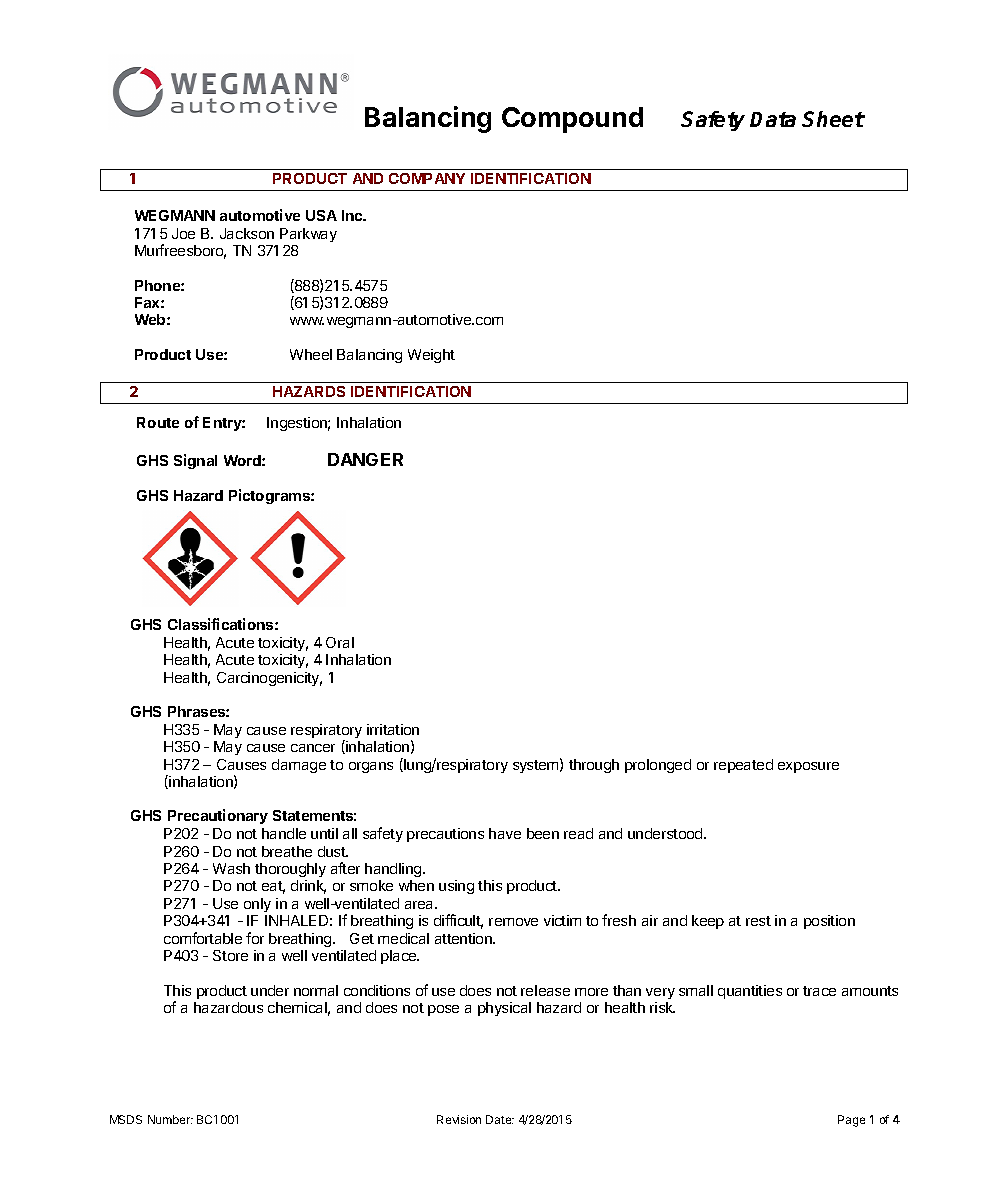 This screenshot has height=1199, width=1008. Describe the element at coordinates (247, 233) in the screenshot. I see `Jackson` at that location.
